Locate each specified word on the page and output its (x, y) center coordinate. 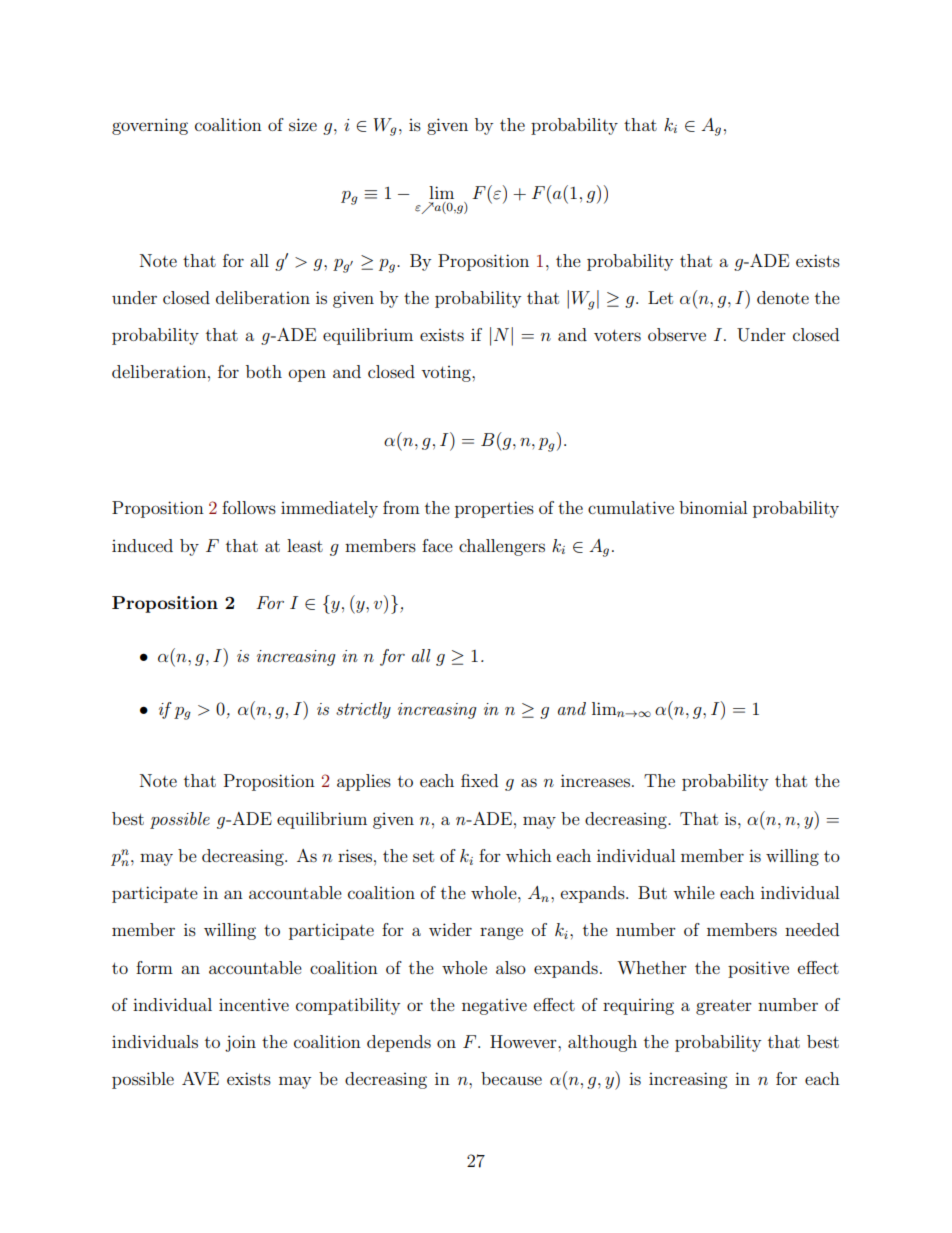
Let (660, 297)
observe (677, 334)
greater (724, 1007)
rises (355, 855)
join (240, 1043)
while (694, 892)
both (264, 371)
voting (447, 374)
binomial (713, 507)
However (524, 1041)
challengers (502, 547)
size (303, 124)
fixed (479, 780)
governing (150, 126)
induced (142, 545)
